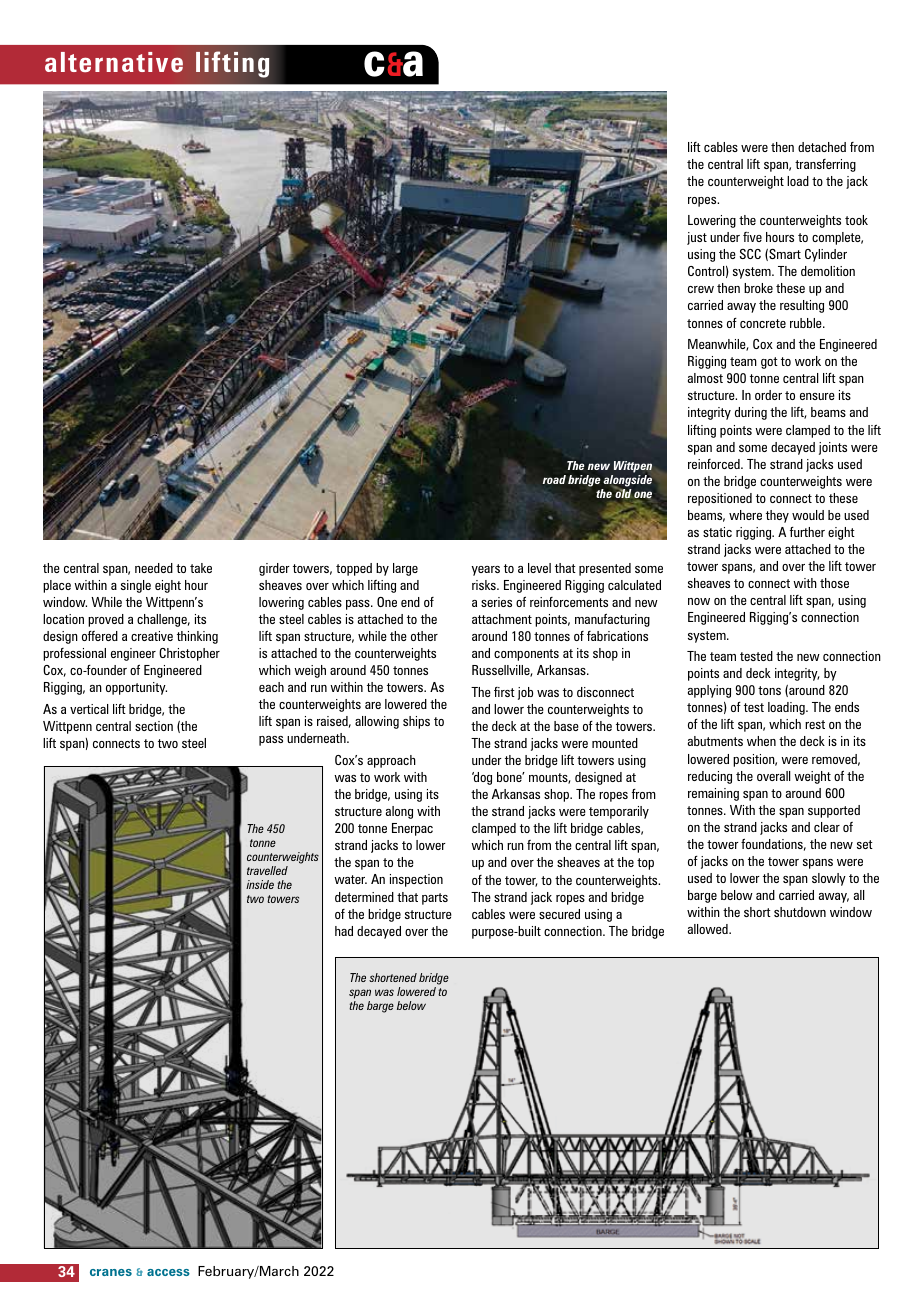  Describe the element at coordinates (114, 62) in the document. I see `alternative` at that location.
